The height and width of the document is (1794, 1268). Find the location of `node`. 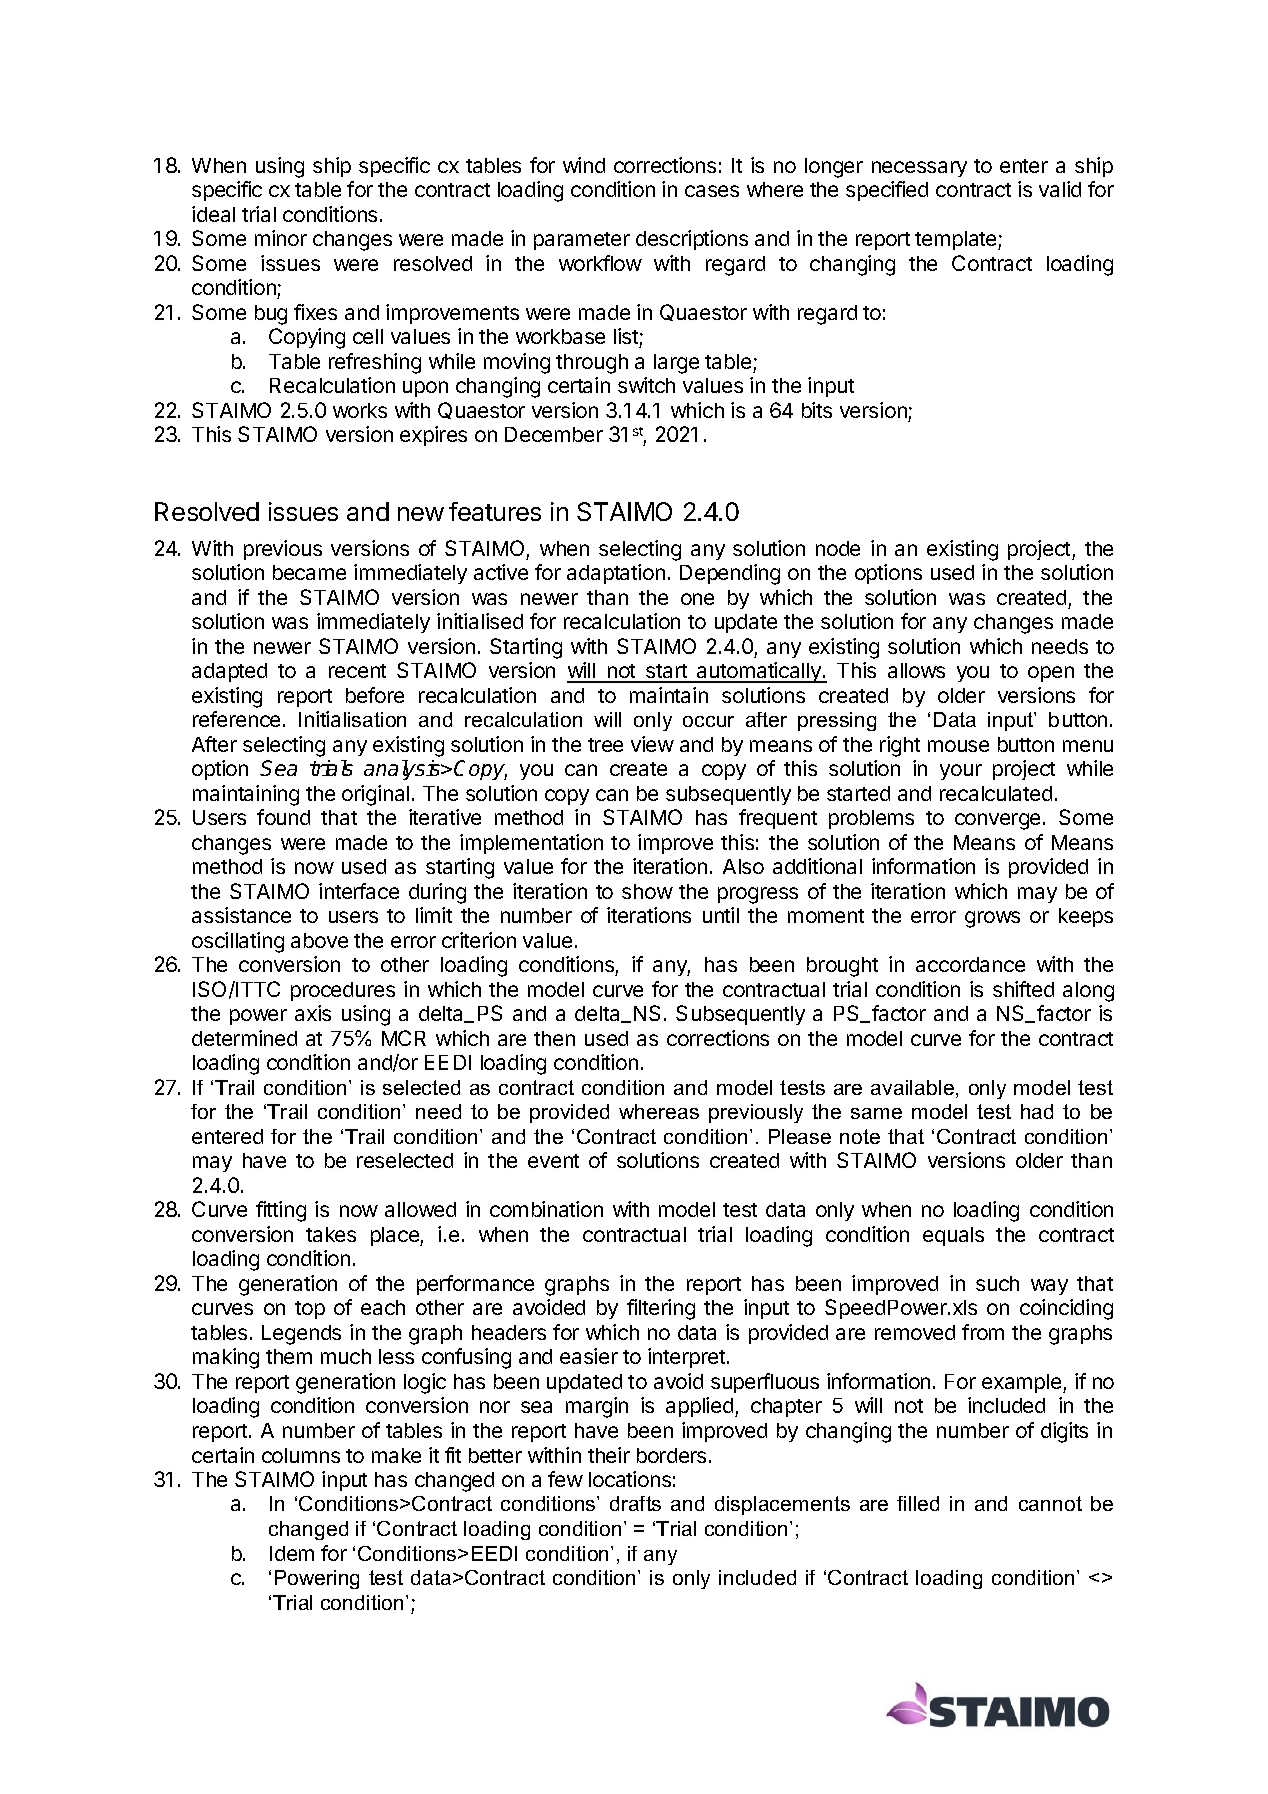

node is located at coordinates (838, 548).
